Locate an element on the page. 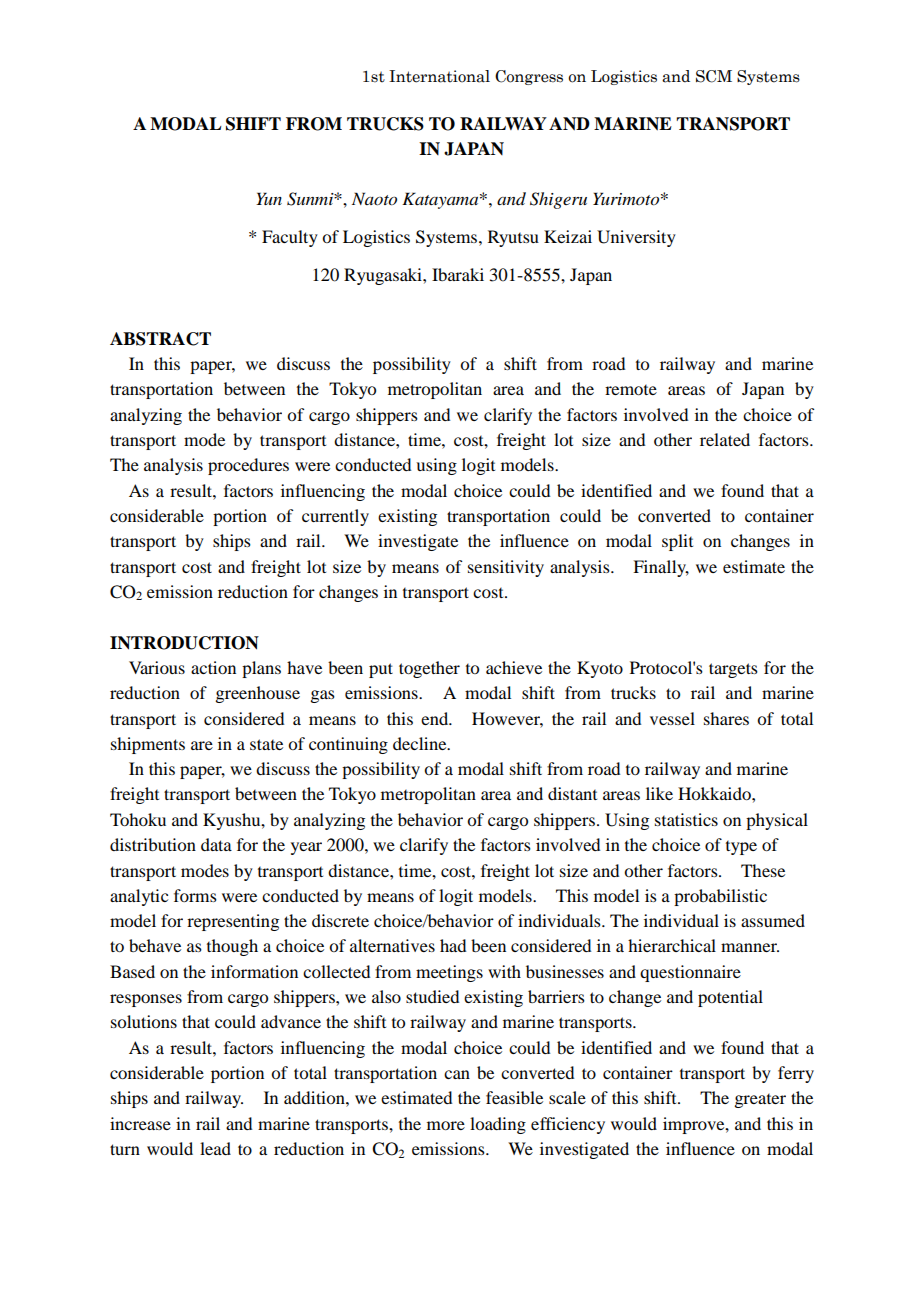  SCM is located at coordinates (714, 76).
